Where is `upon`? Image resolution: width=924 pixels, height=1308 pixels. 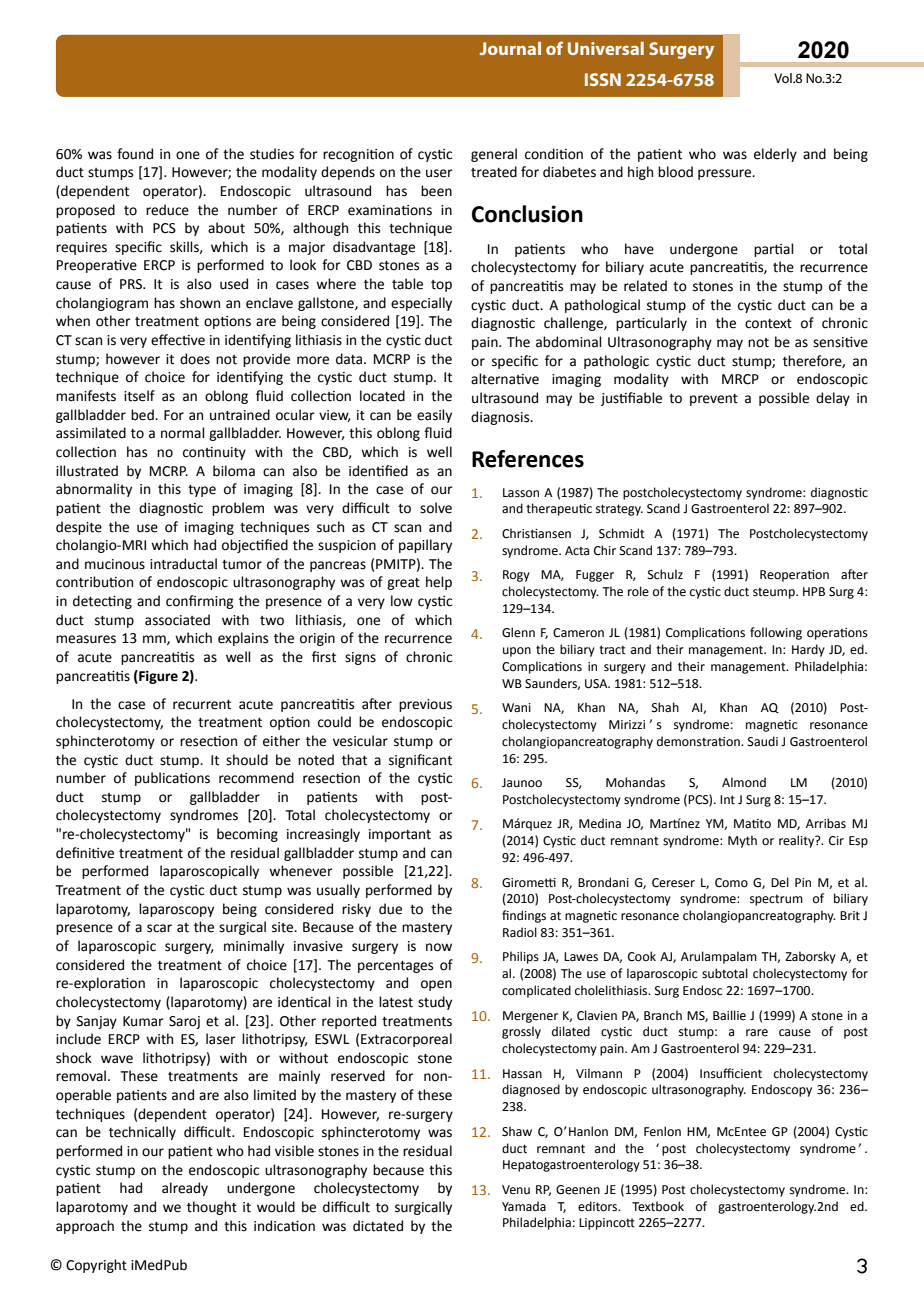 upon is located at coordinates (517, 652).
